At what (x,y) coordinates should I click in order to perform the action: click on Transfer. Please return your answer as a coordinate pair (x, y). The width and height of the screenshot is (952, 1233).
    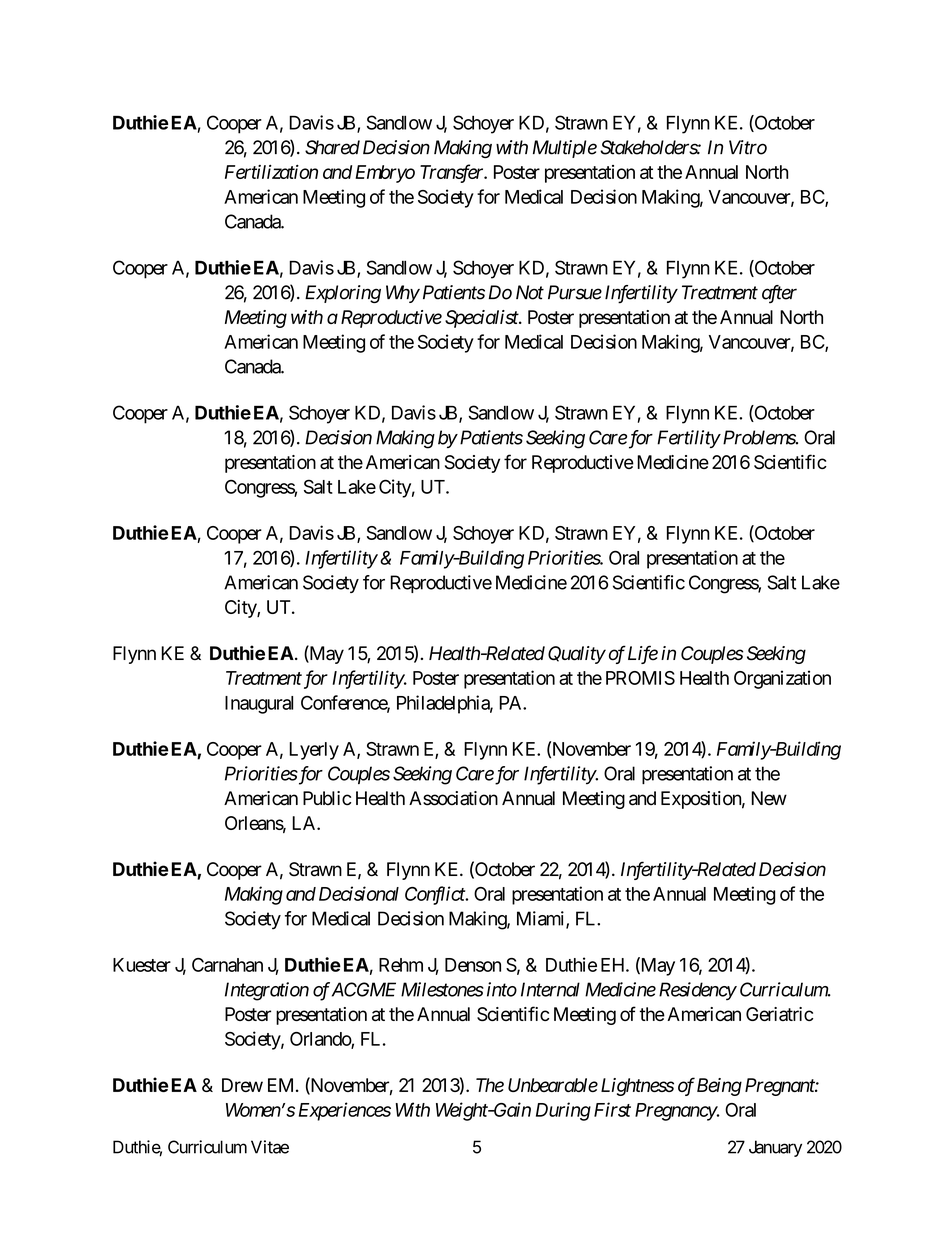
    Looking at the image, I should click on (453, 173).
